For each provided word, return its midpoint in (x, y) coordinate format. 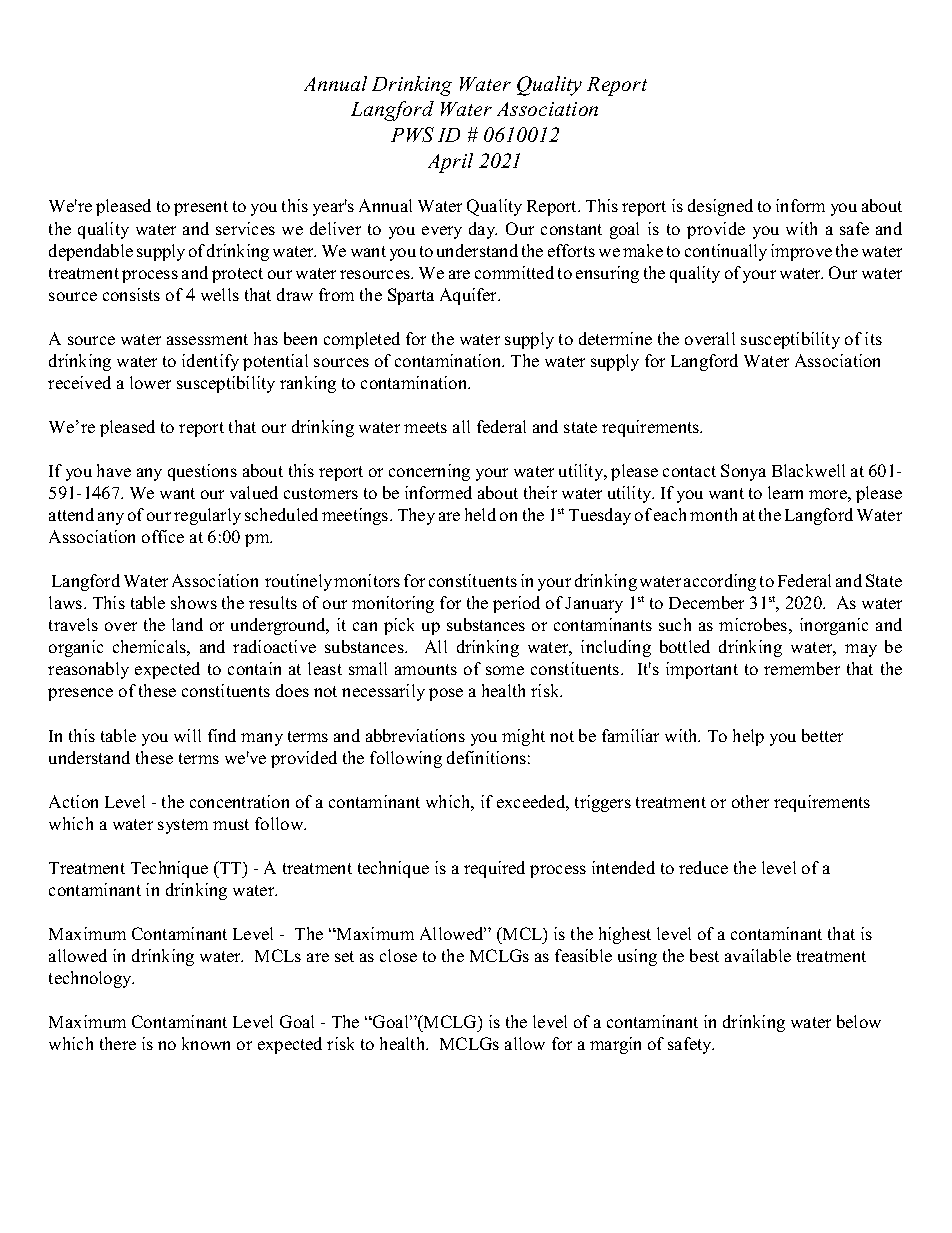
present (201, 208)
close (398, 955)
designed (720, 207)
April (450, 163)
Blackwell (808, 470)
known (206, 1043)
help (748, 737)
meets (425, 427)
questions (202, 472)
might (523, 737)
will (187, 735)
